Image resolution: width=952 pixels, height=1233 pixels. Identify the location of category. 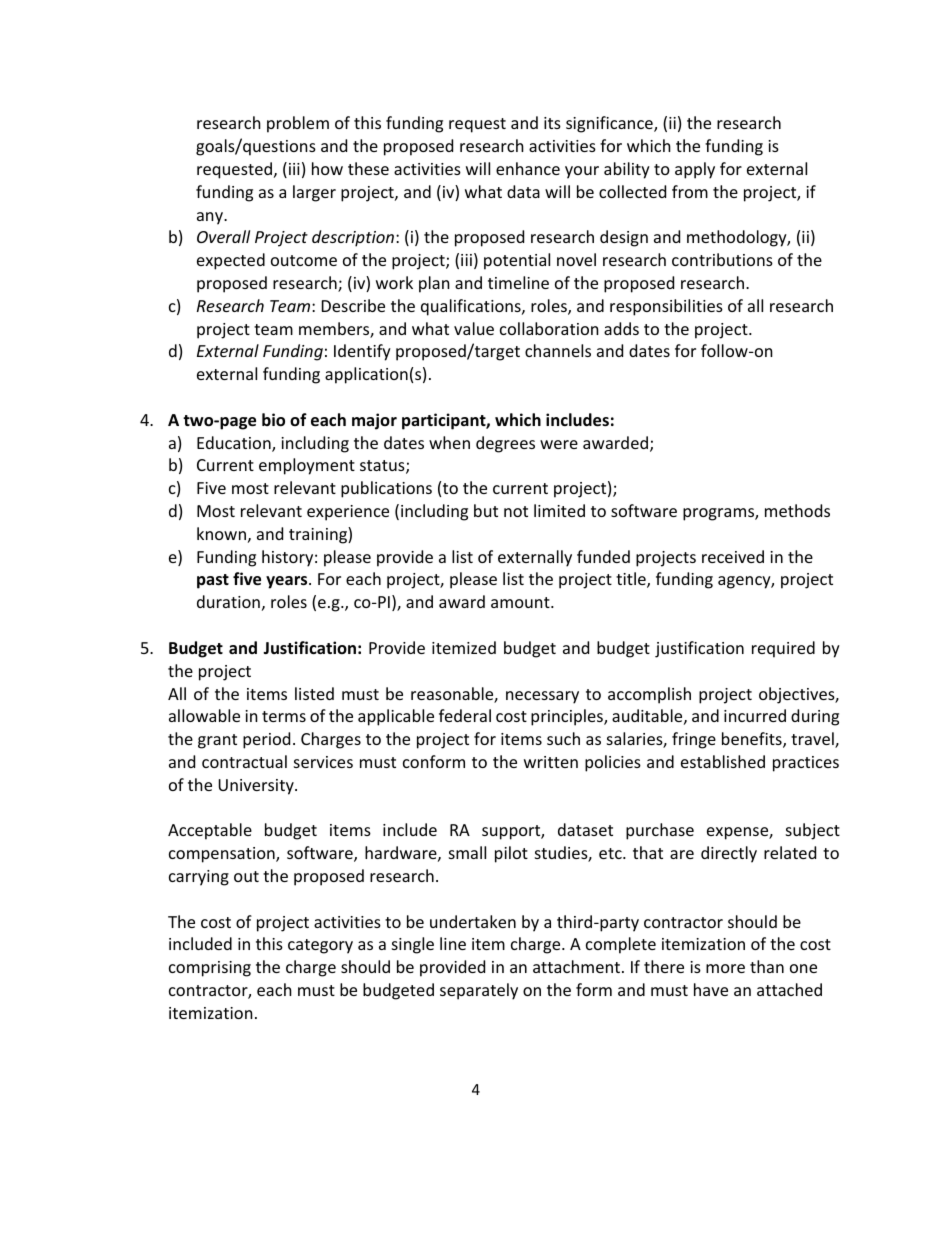
(320, 946).
